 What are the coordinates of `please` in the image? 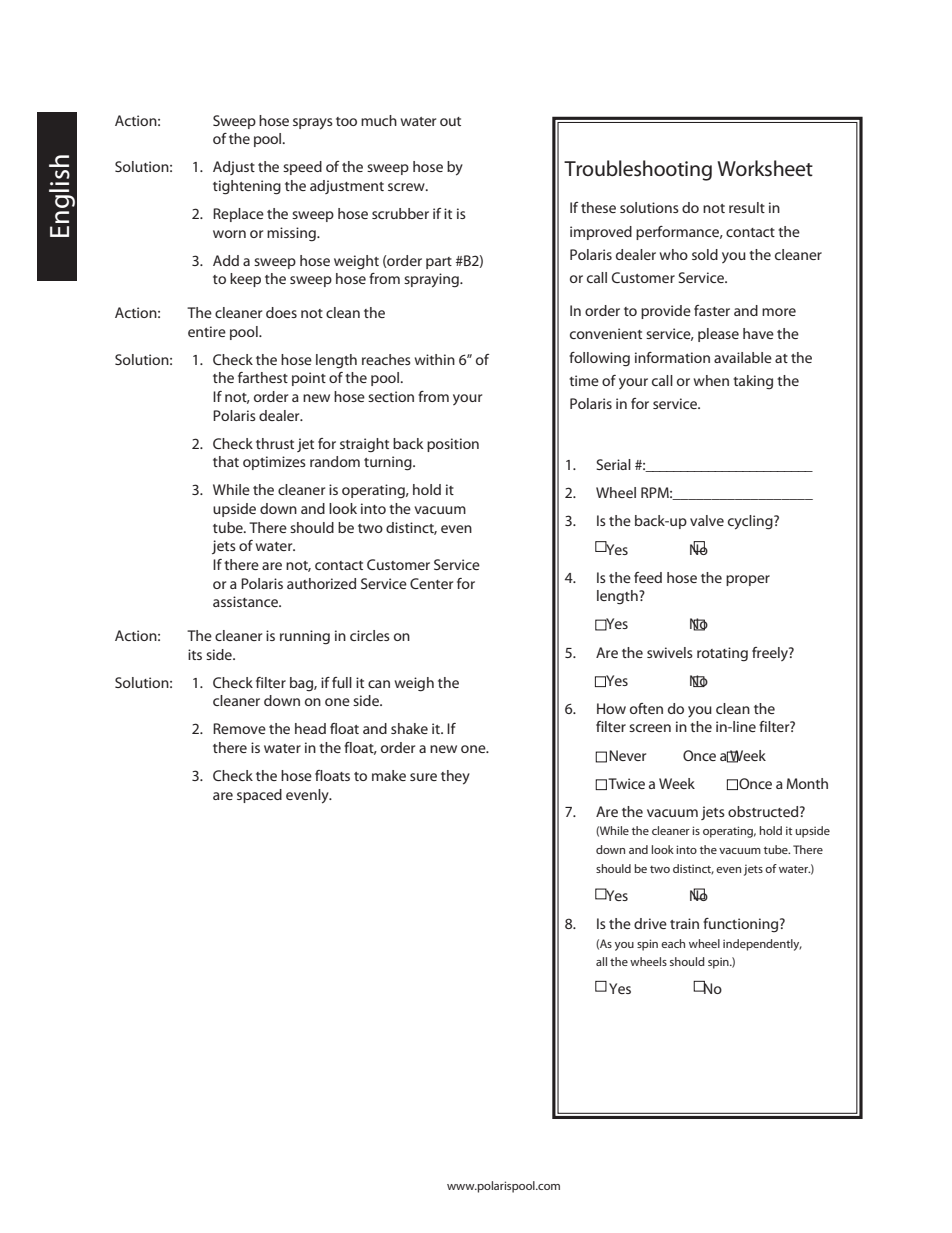 It's located at (718, 335).
